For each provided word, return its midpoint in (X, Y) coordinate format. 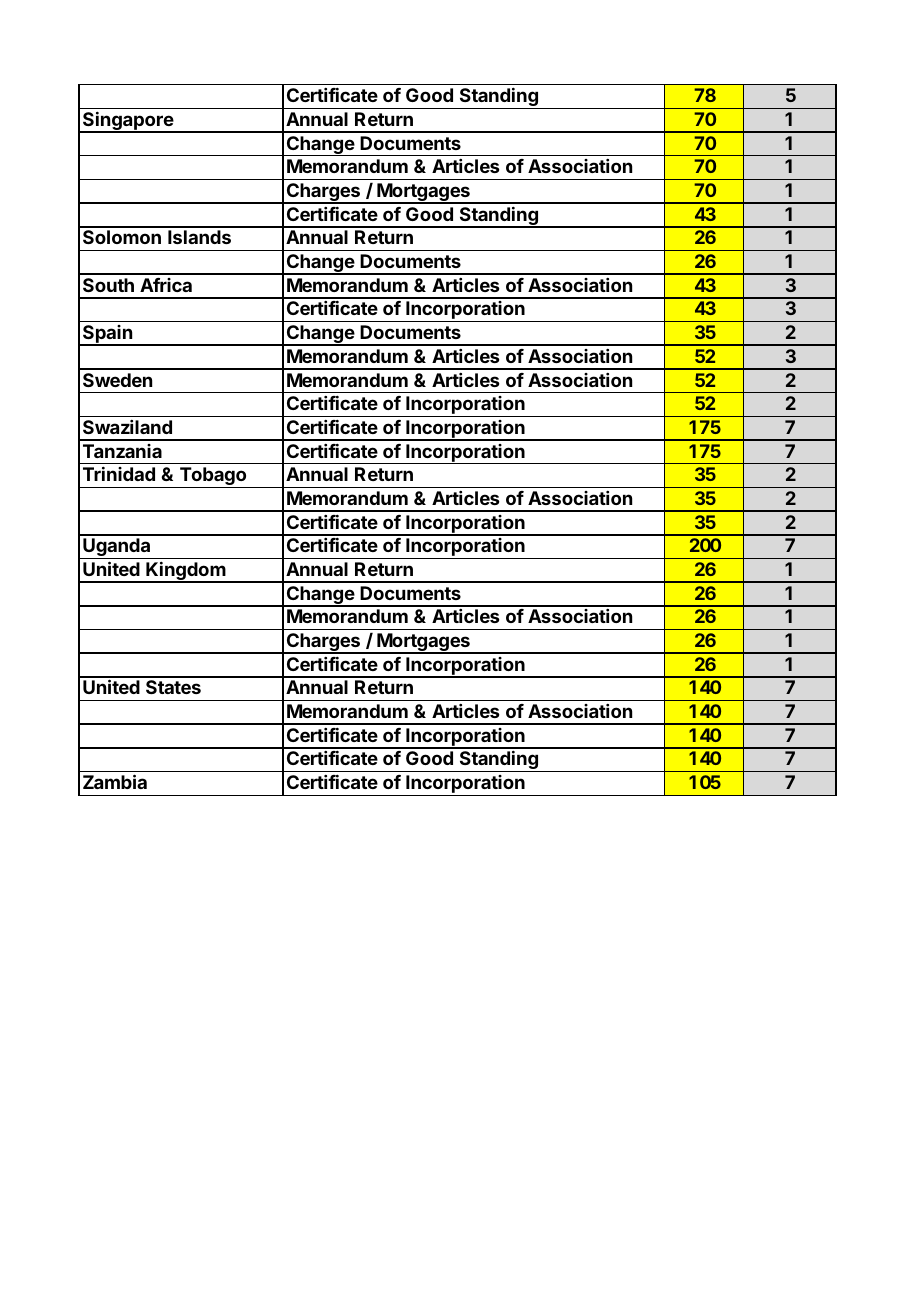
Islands (199, 237)
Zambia (115, 781)
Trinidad (119, 473)
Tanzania (122, 451)
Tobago (213, 477)
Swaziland (127, 427)
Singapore (128, 122)
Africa (166, 285)
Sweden (117, 380)
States (173, 687)
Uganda (117, 548)
